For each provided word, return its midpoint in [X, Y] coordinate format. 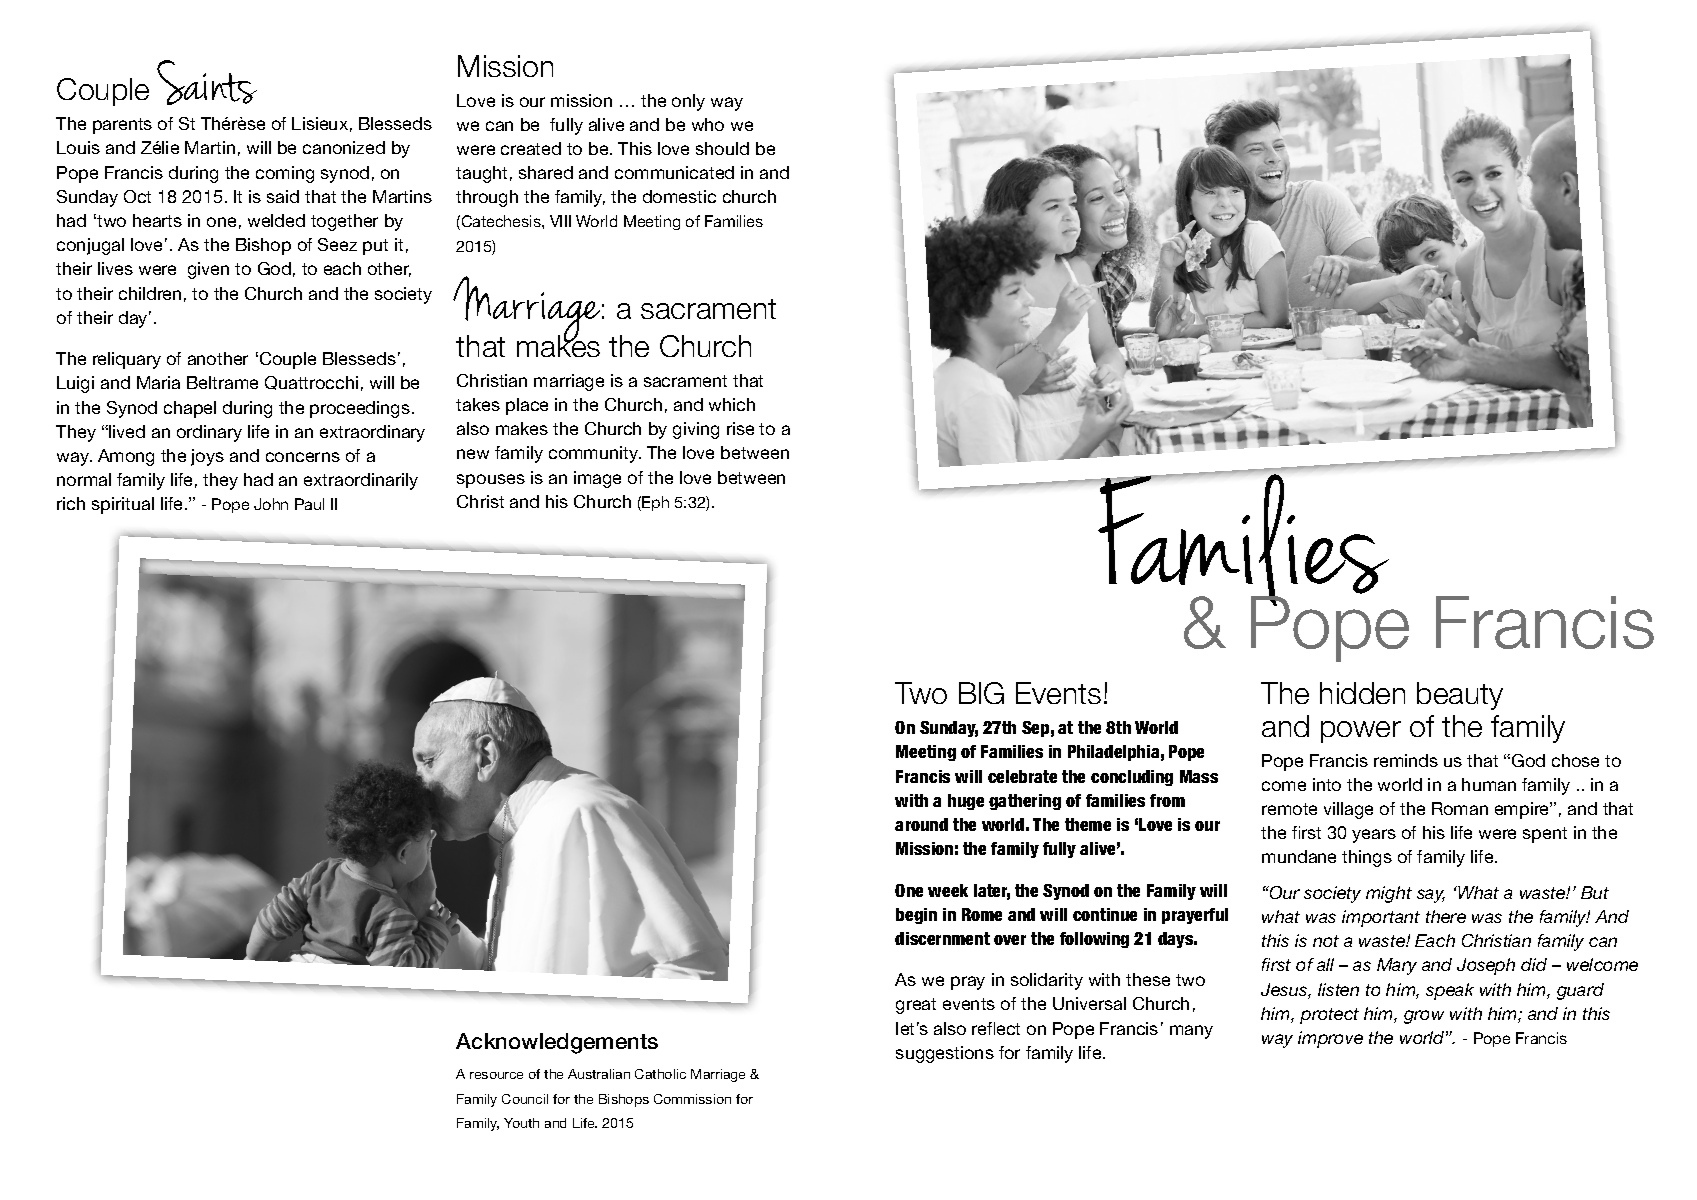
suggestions [945, 1054]
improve [1330, 1039]
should [722, 148]
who [708, 124]
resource [496, 1075]
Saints [207, 82]
